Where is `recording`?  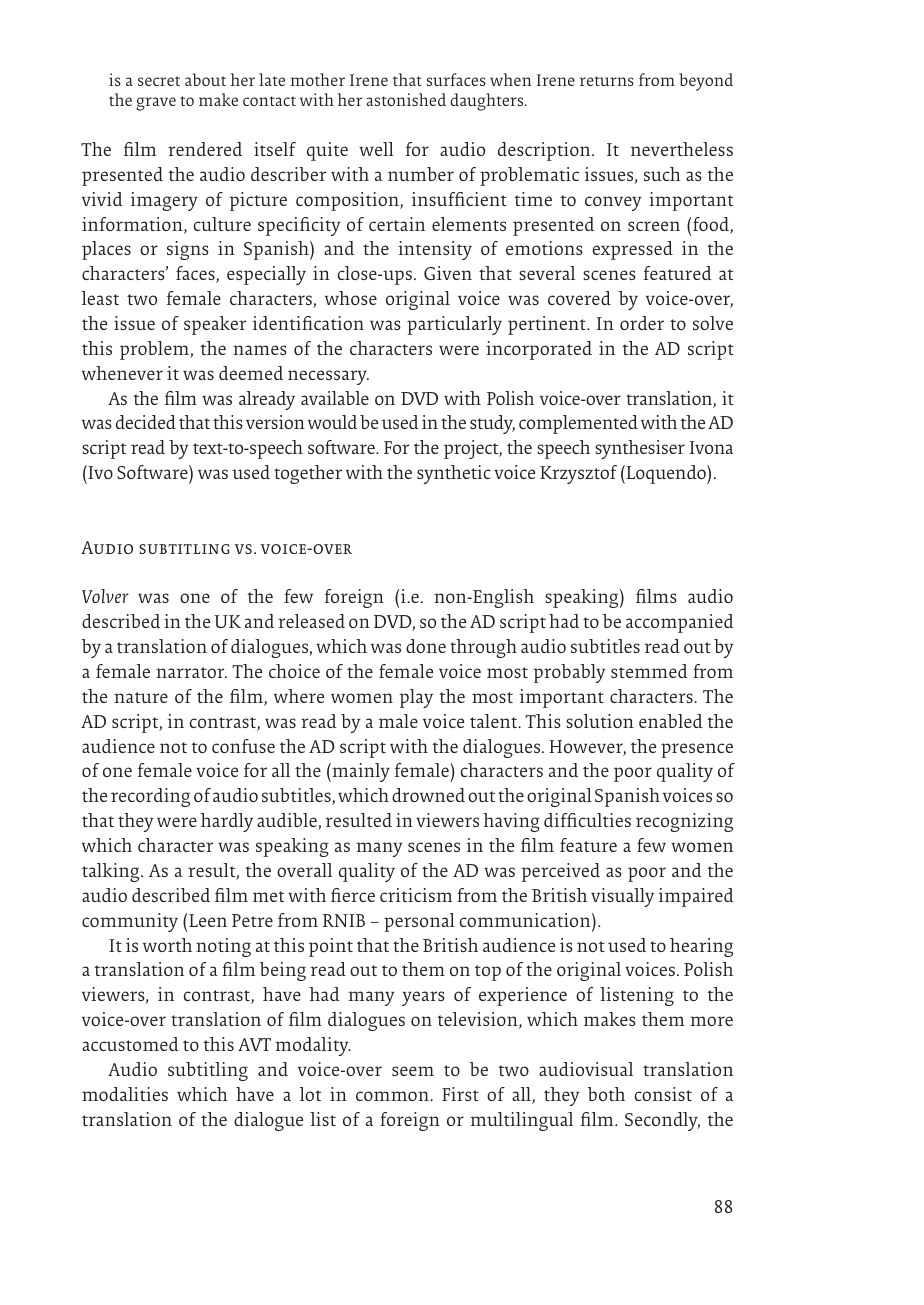
recording is located at coordinates (150, 797).
